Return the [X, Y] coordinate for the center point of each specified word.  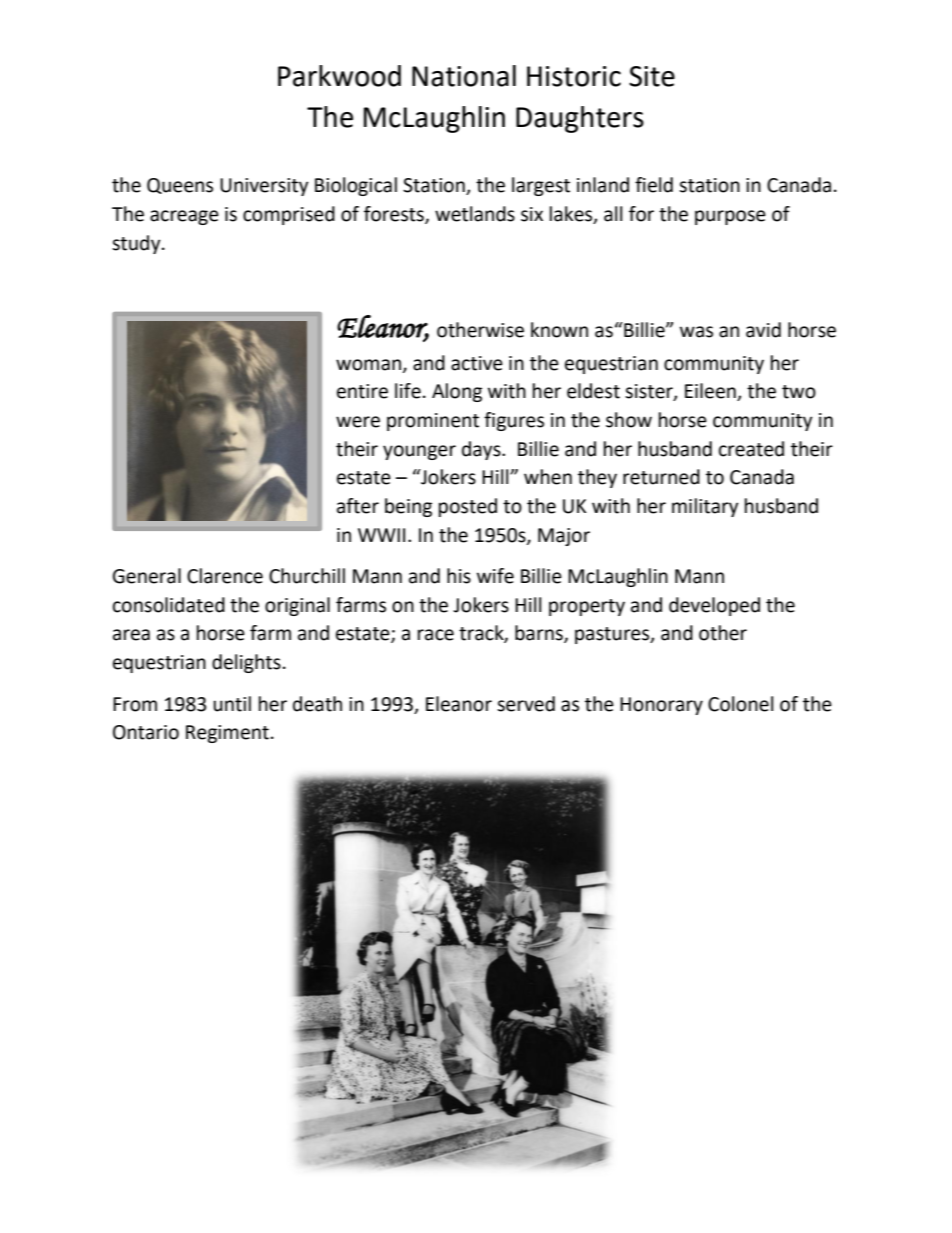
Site [652, 76]
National [464, 76]
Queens [180, 186]
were [358, 422]
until [232, 704]
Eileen [711, 392]
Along [457, 392]
